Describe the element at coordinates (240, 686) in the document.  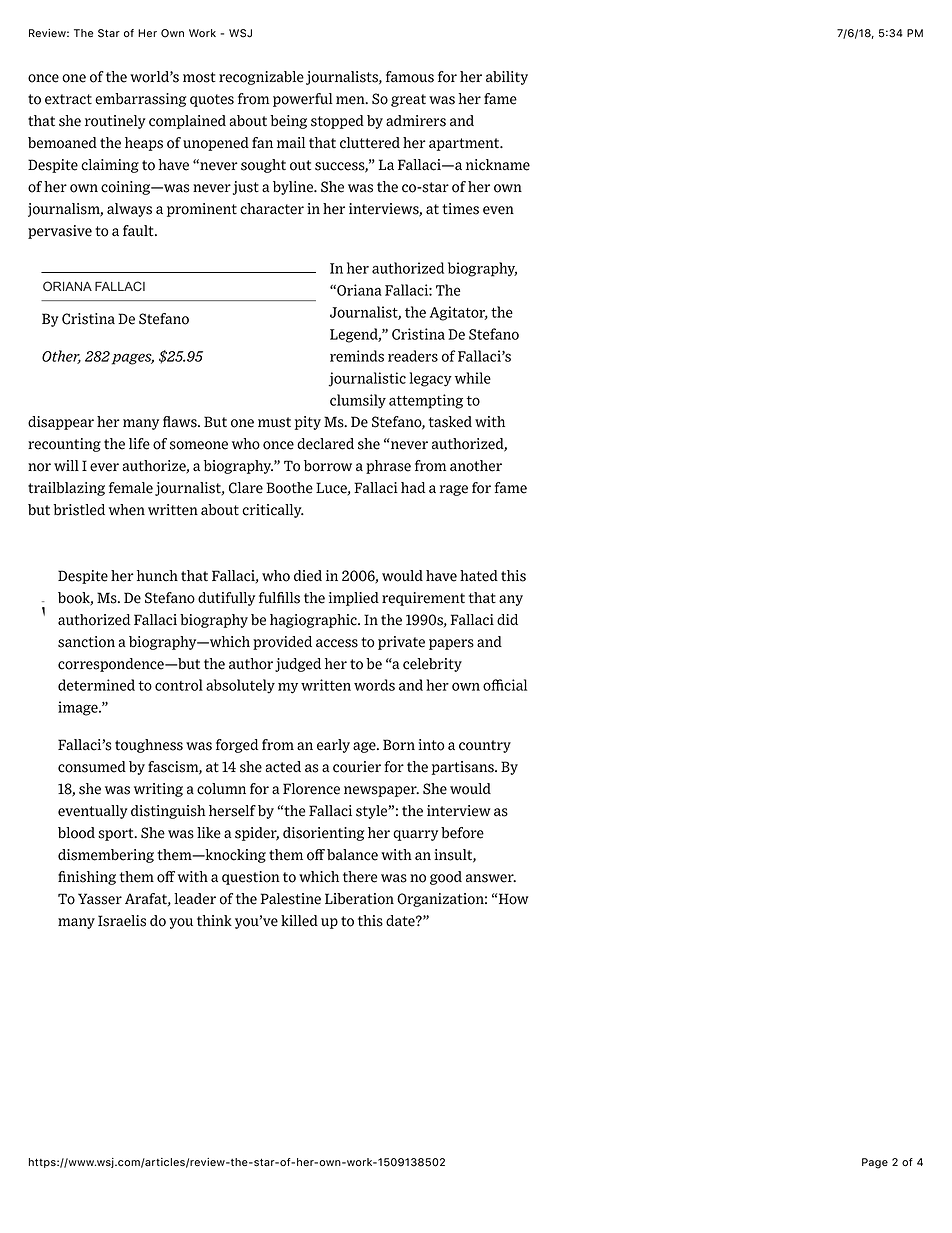
I see `absolutely` at that location.
